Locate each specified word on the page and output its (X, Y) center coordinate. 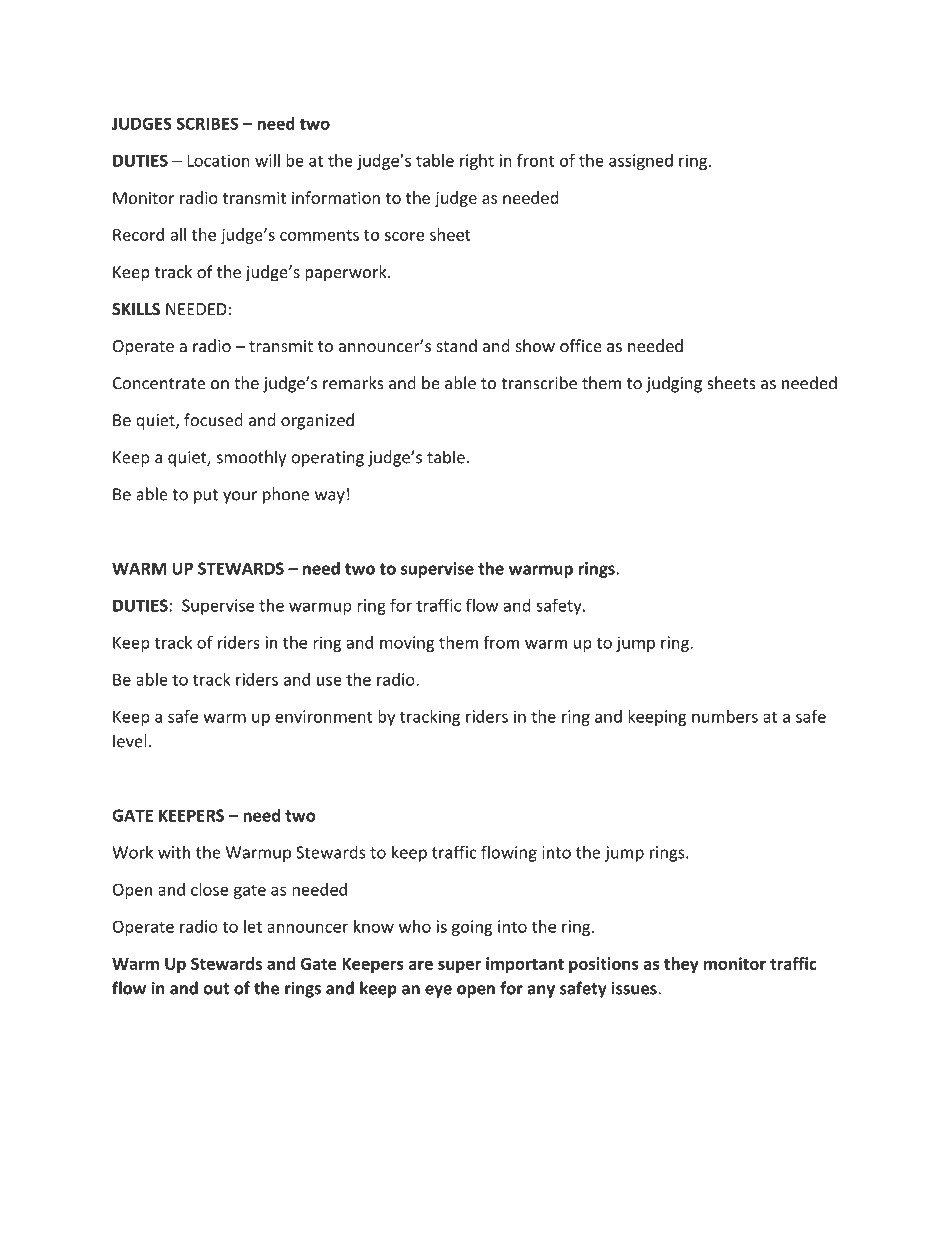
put (206, 496)
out (216, 989)
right (477, 162)
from (501, 642)
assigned (641, 162)
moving (407, 644)
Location (218, 160)
